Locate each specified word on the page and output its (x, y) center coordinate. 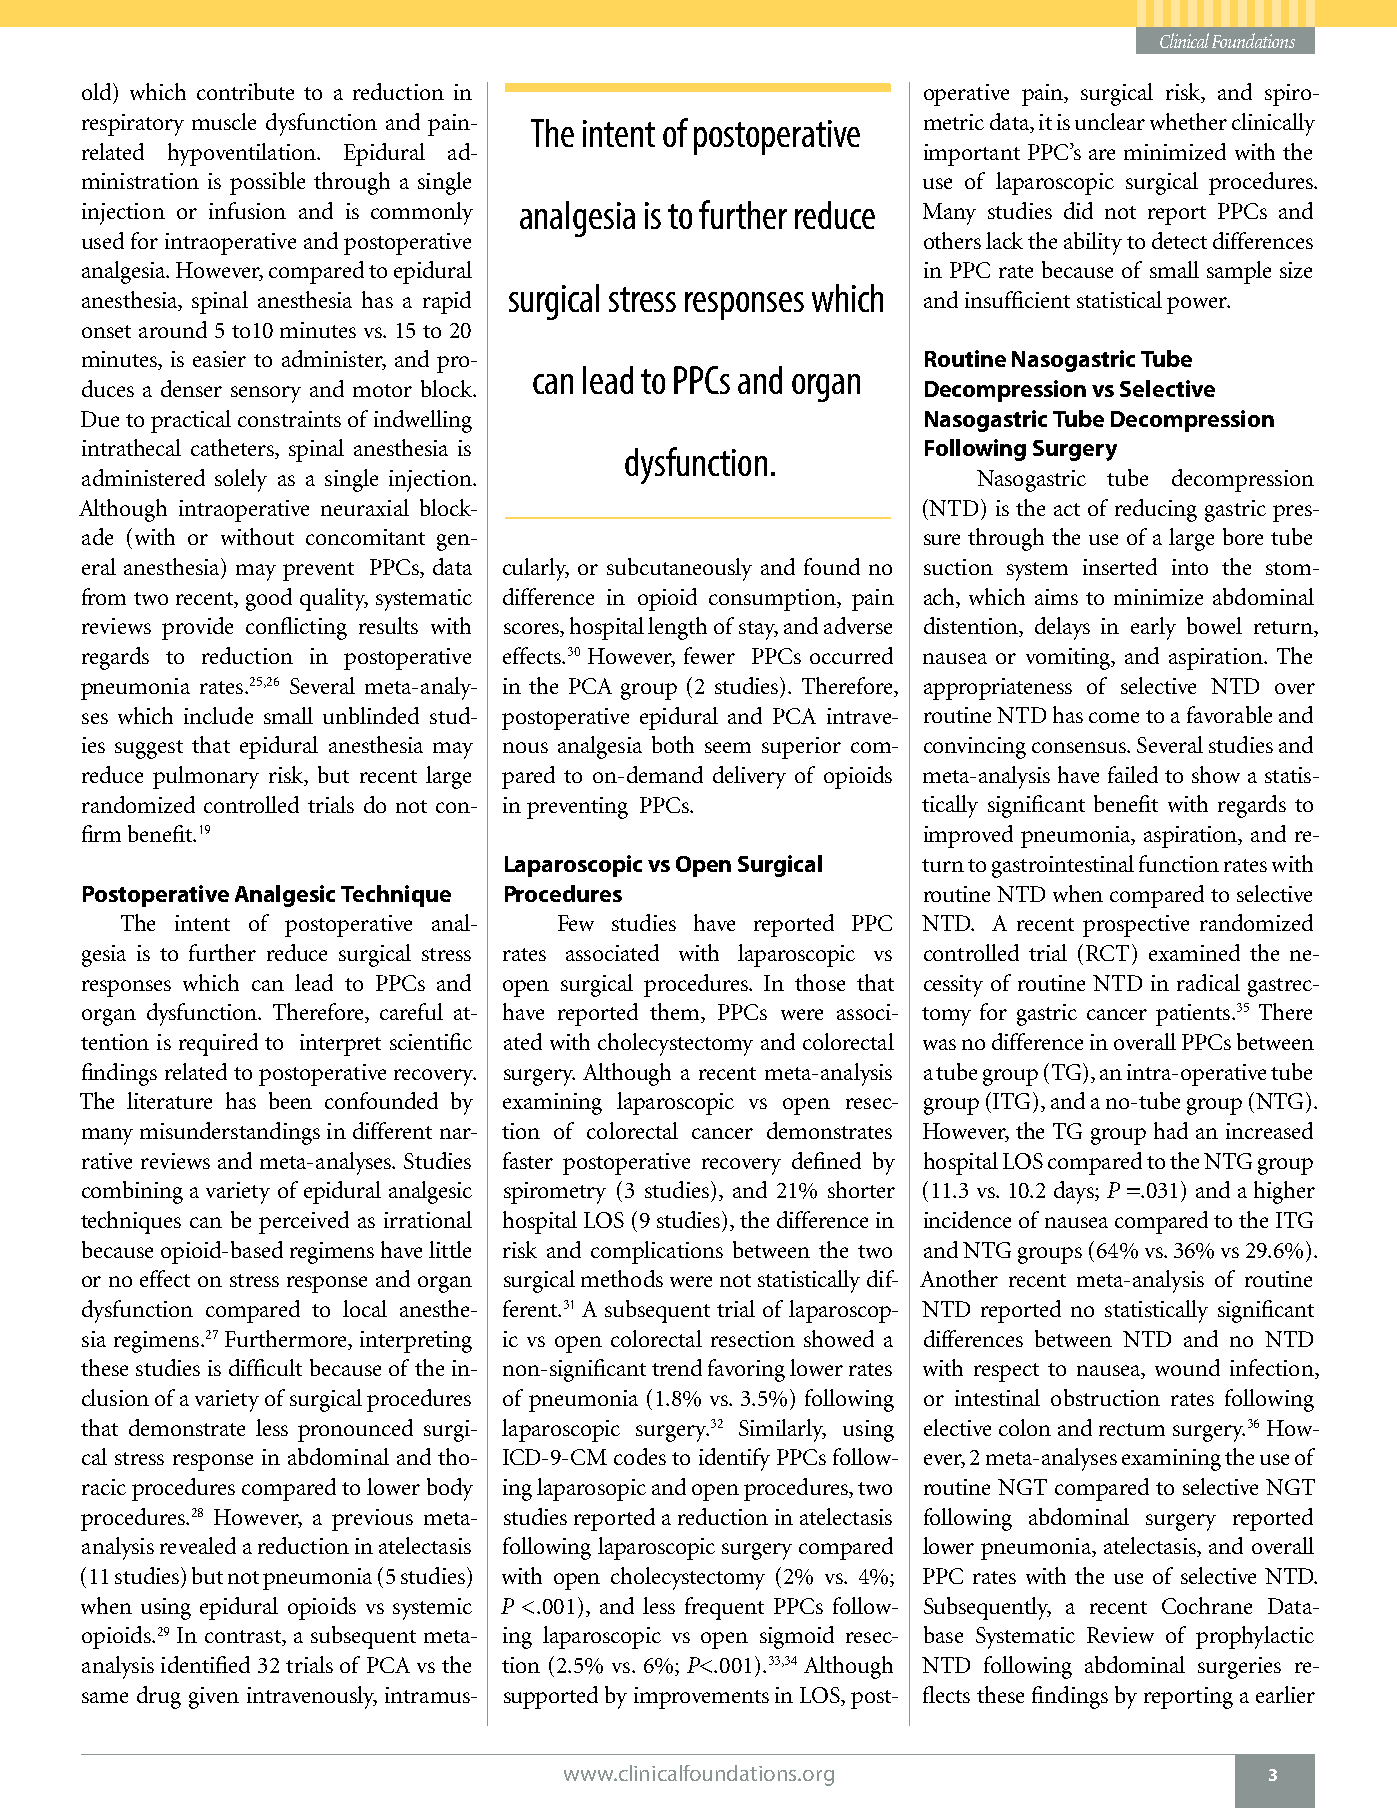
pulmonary (206, 777)
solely (241, 480)
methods (622, 1278)
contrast (244, 1638)
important (972, 155)
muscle (224, 121)
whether (1188, 121)
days (1075, 1192)
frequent (724, 1608)
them (676, 1013)
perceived (304, 1222)
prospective (1136, 926)
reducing (1156, 510)
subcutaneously (679, 569)
